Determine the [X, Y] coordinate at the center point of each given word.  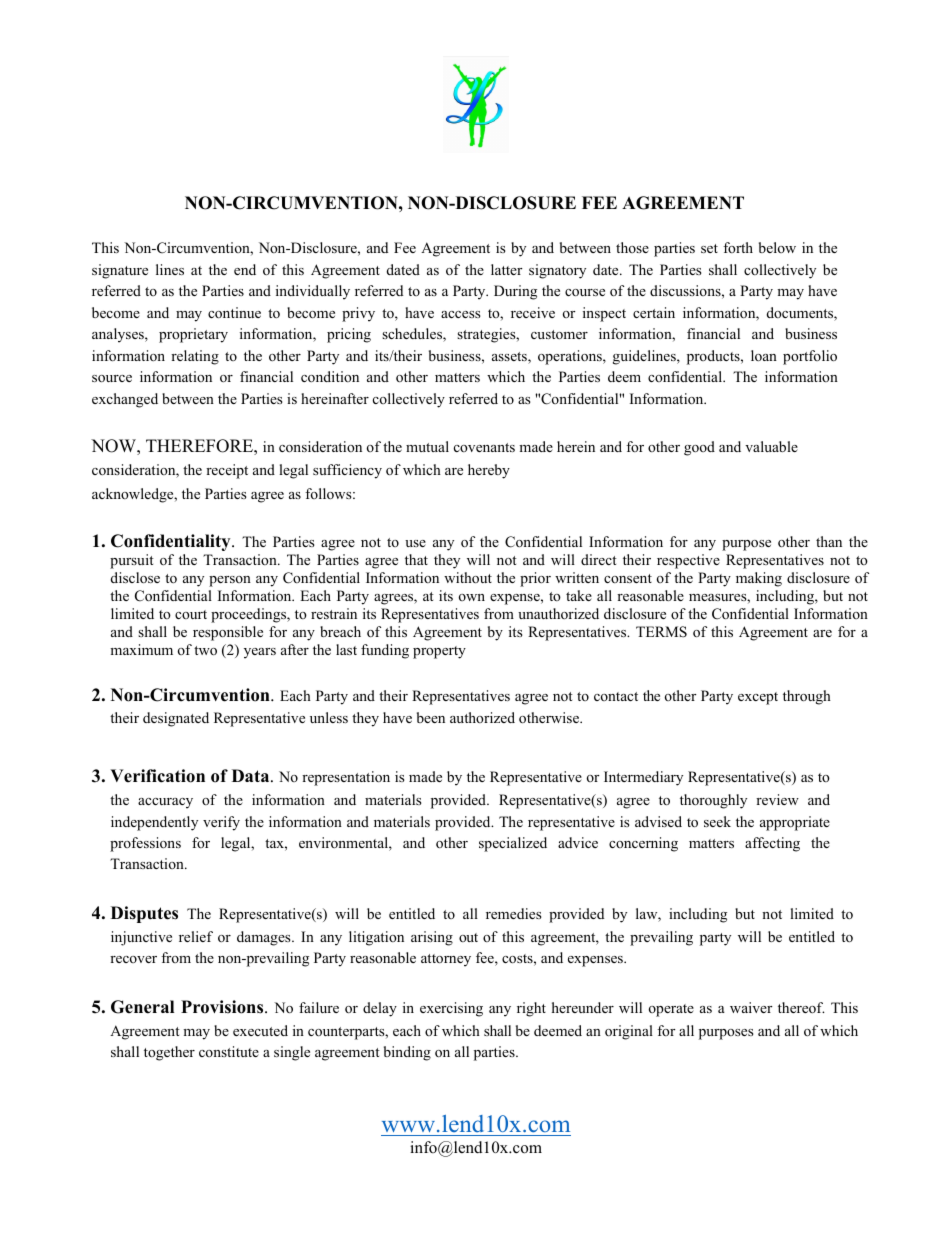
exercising [451, 1009]
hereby [489, 471]
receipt [227, 471]
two [205, 650]
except [758, 698]
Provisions [223, 1007]
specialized [513, 844]
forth [738, 247]
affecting [772, 844]
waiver [751, 1007]
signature [120, 271]
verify [221, 823]
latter [506, 269]
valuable [771, 446]
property [439, 652]
